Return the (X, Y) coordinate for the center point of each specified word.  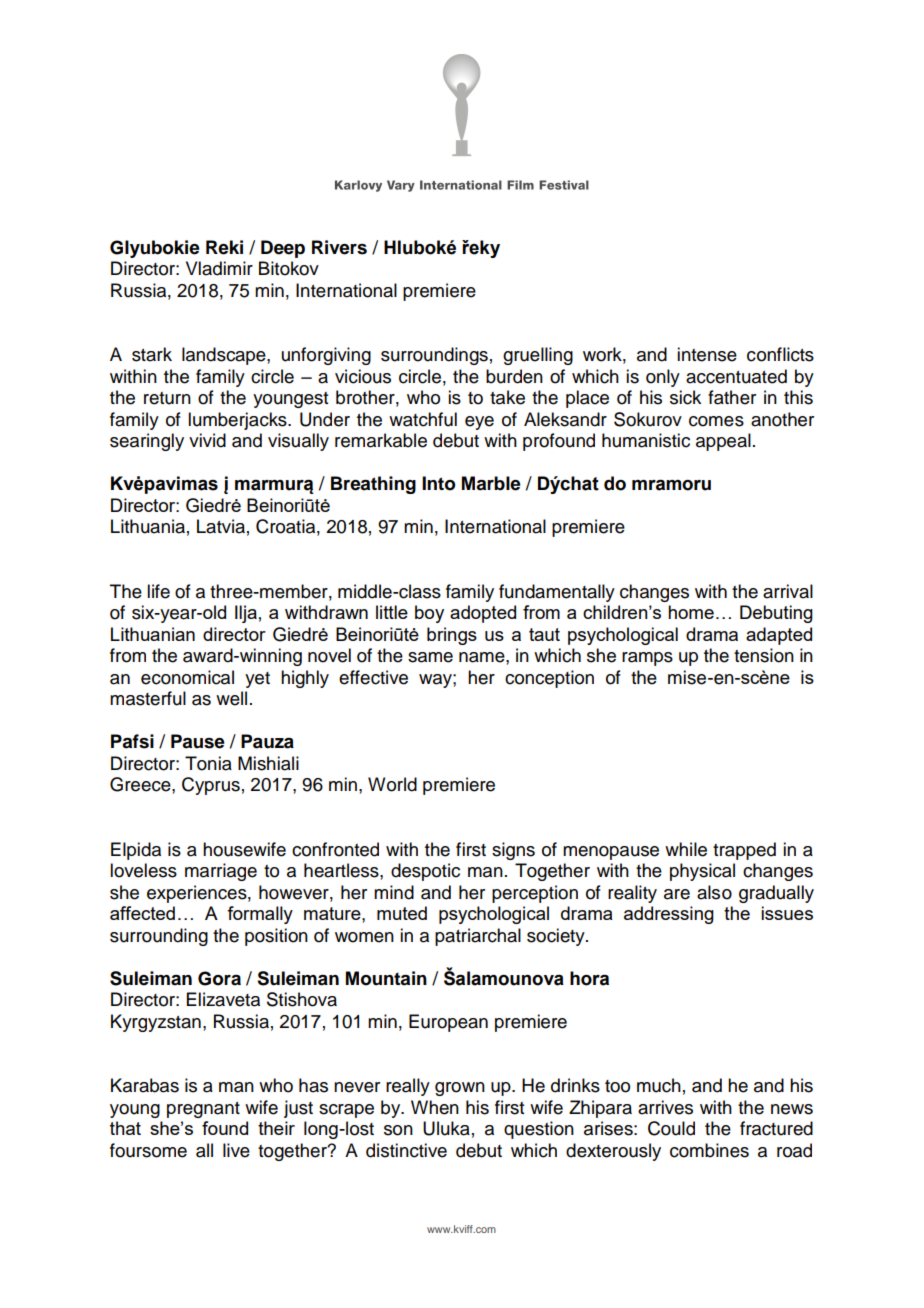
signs (513, 851)
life (158, 591)
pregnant (203, 1110)
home (691, 612)
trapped (744, 851)
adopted (483, 614)
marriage (221, 872)
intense (707, 354)
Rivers (339, 247)
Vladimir (219, 268)
